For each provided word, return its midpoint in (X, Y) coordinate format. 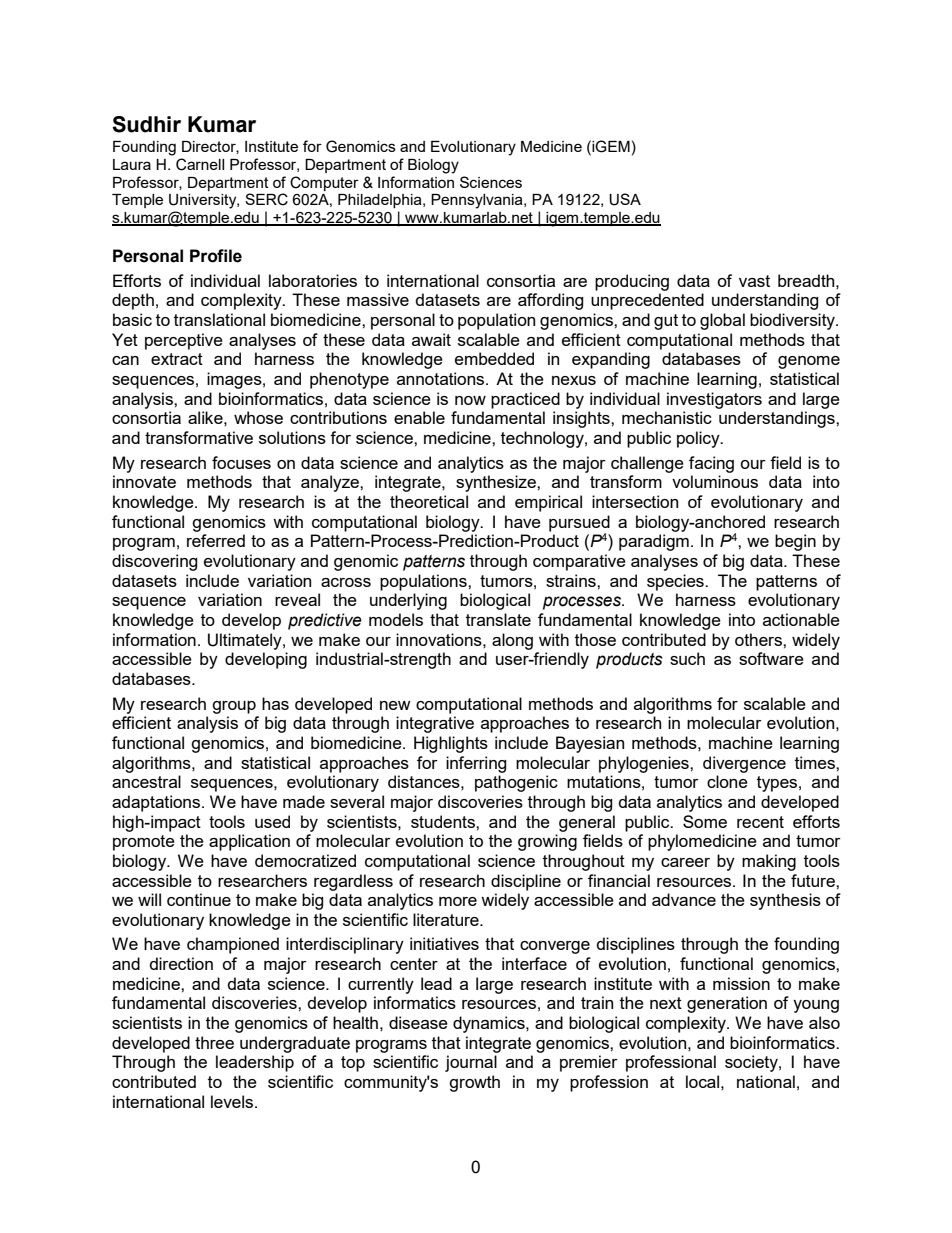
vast (754, 281)
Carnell (200, 164)
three (214, 1042)
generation (727, 1004)
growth (474, 1083)
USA (625, 199)
